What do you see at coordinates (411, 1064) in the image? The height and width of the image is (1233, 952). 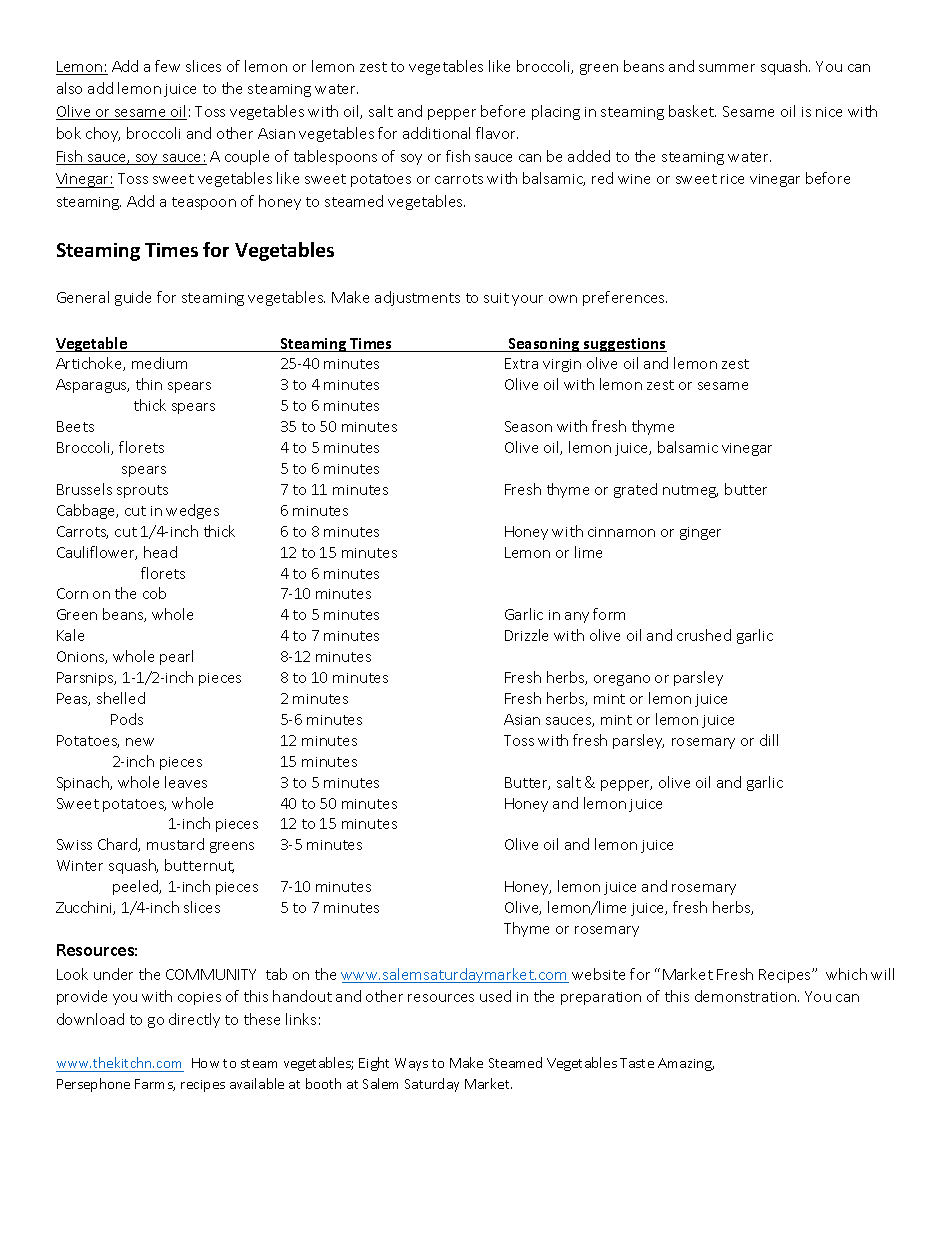 I see `Ways` at bounding box center [411, 1064].
